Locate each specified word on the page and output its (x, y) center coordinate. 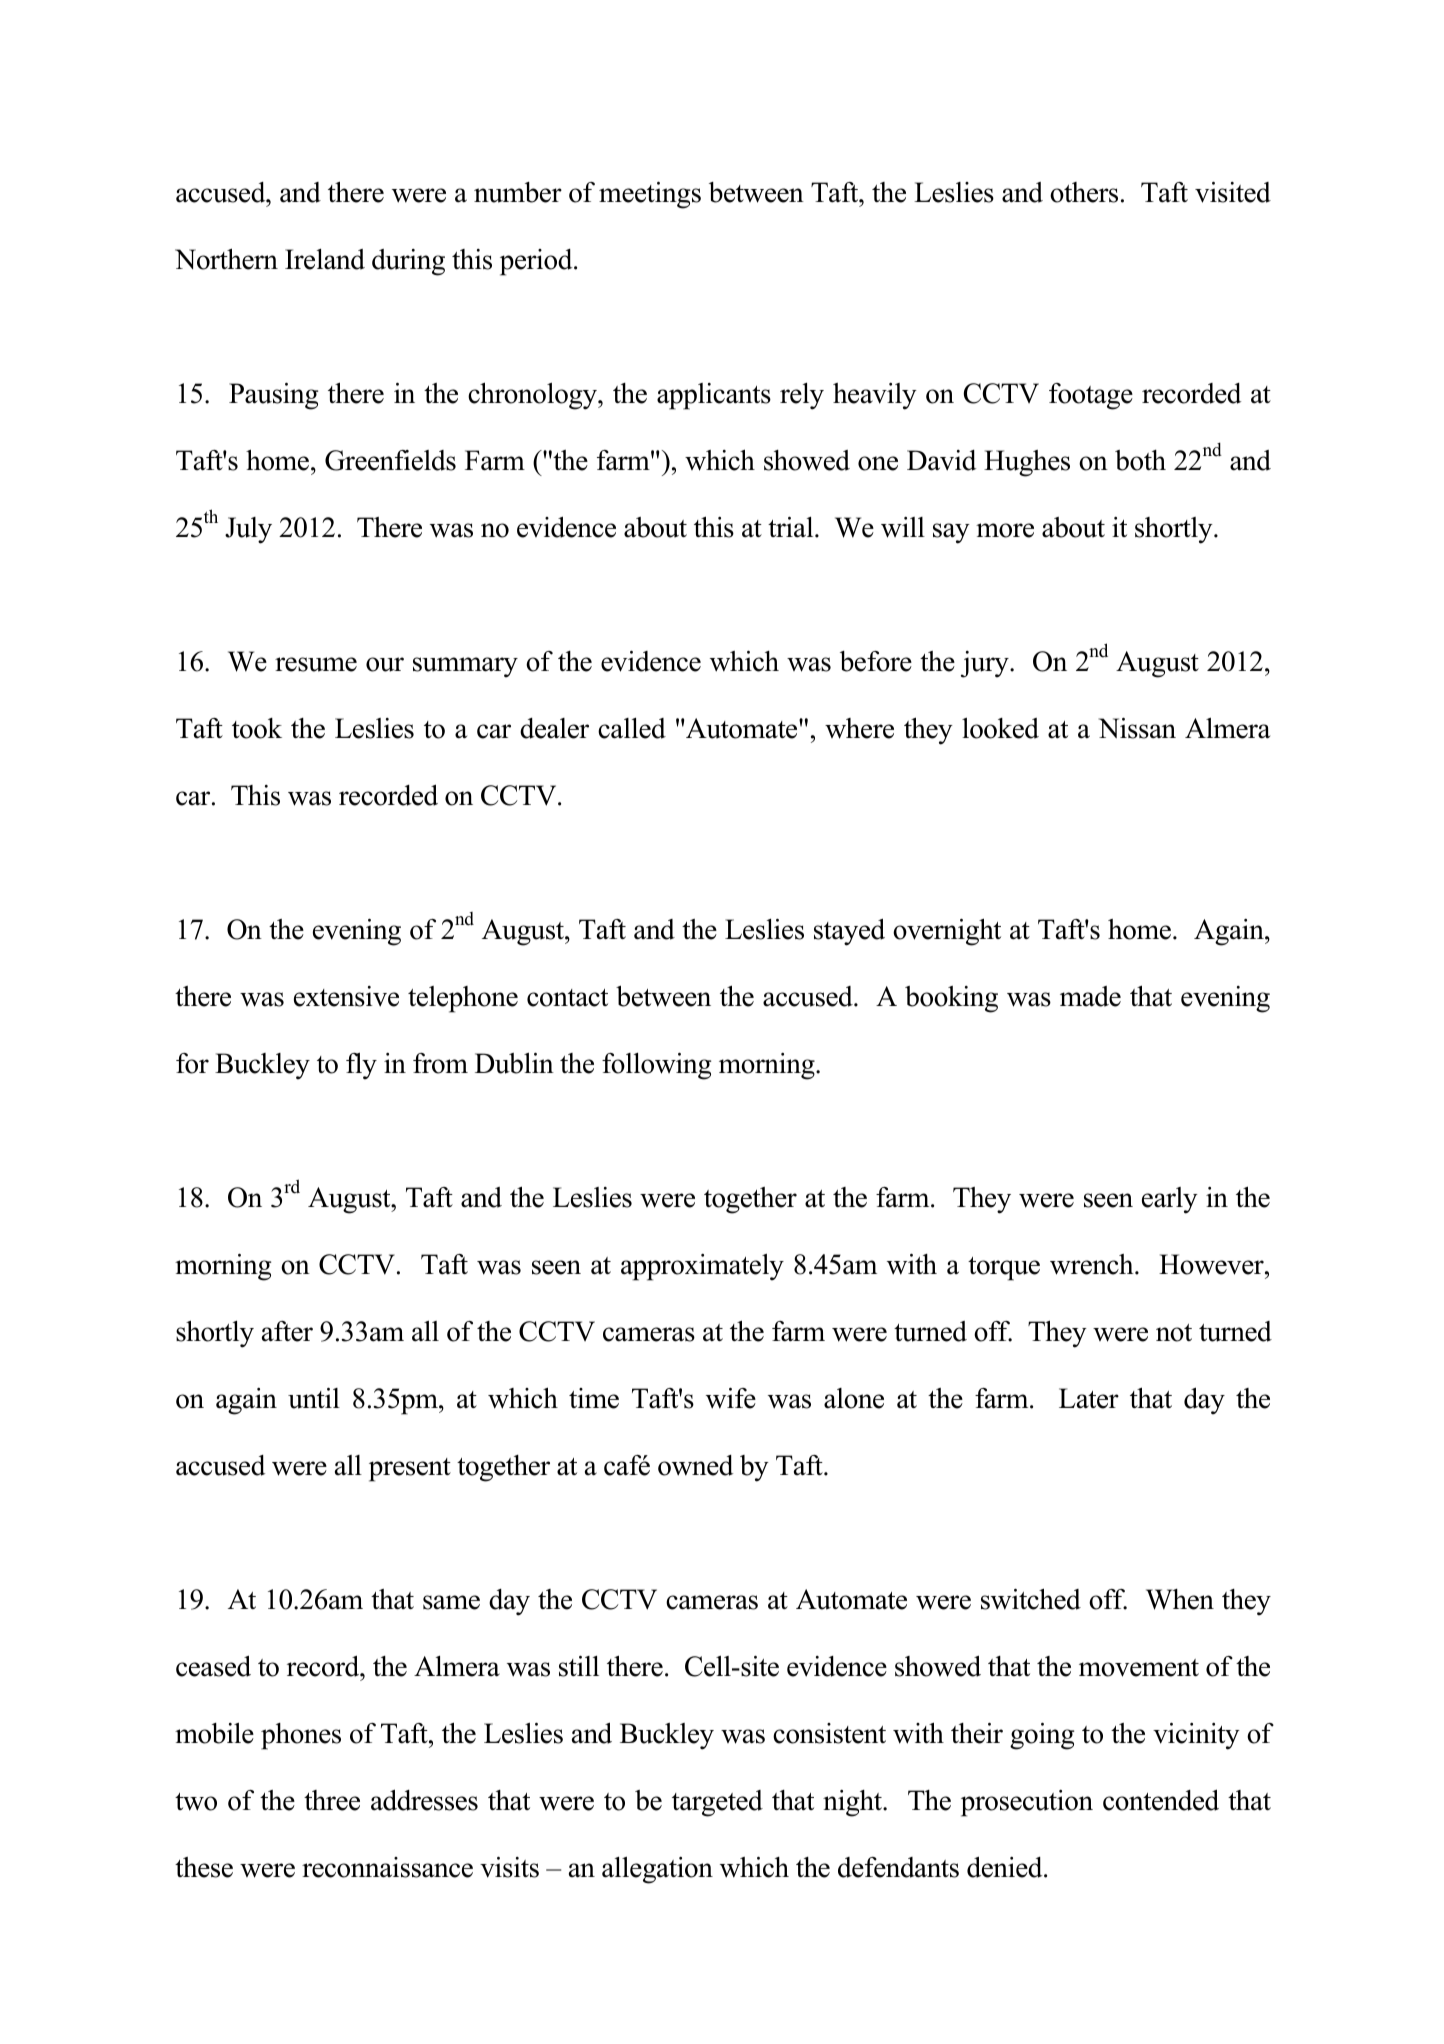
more (1005, 530)
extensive (346, 996)
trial (792, 527)
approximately (702, 1267)
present (410, 1470)
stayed (849, 932)
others (1084, 192)
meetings (650, 195)
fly (361, 1066)
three (332, 1800)
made (1090, 996)
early (1170, 1200)
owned (695, 1465)
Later (1089, 1398)
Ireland (325, 259)
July (248, 530)
